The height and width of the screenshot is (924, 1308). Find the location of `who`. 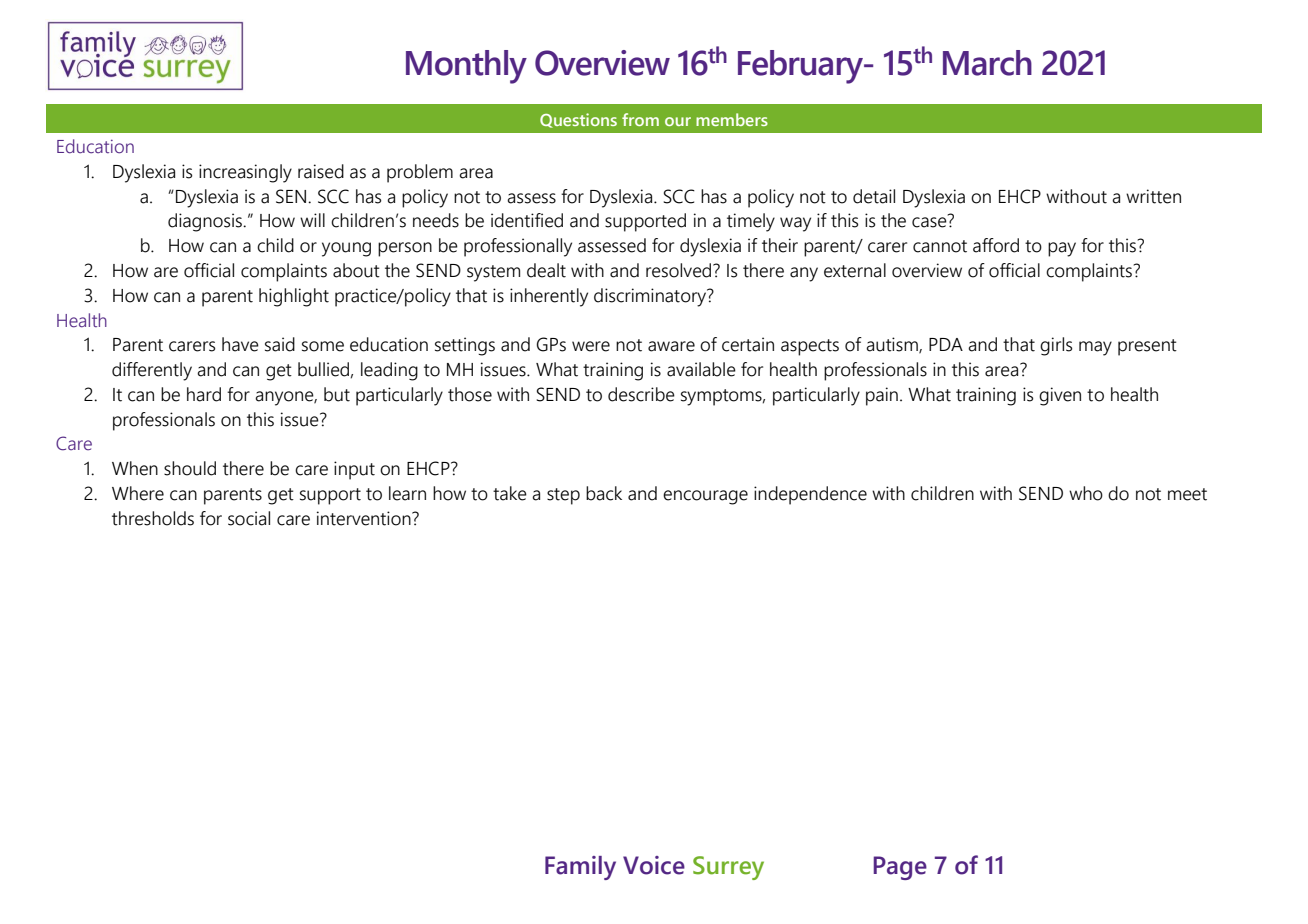

who is located at coordinates (1086, 493).
